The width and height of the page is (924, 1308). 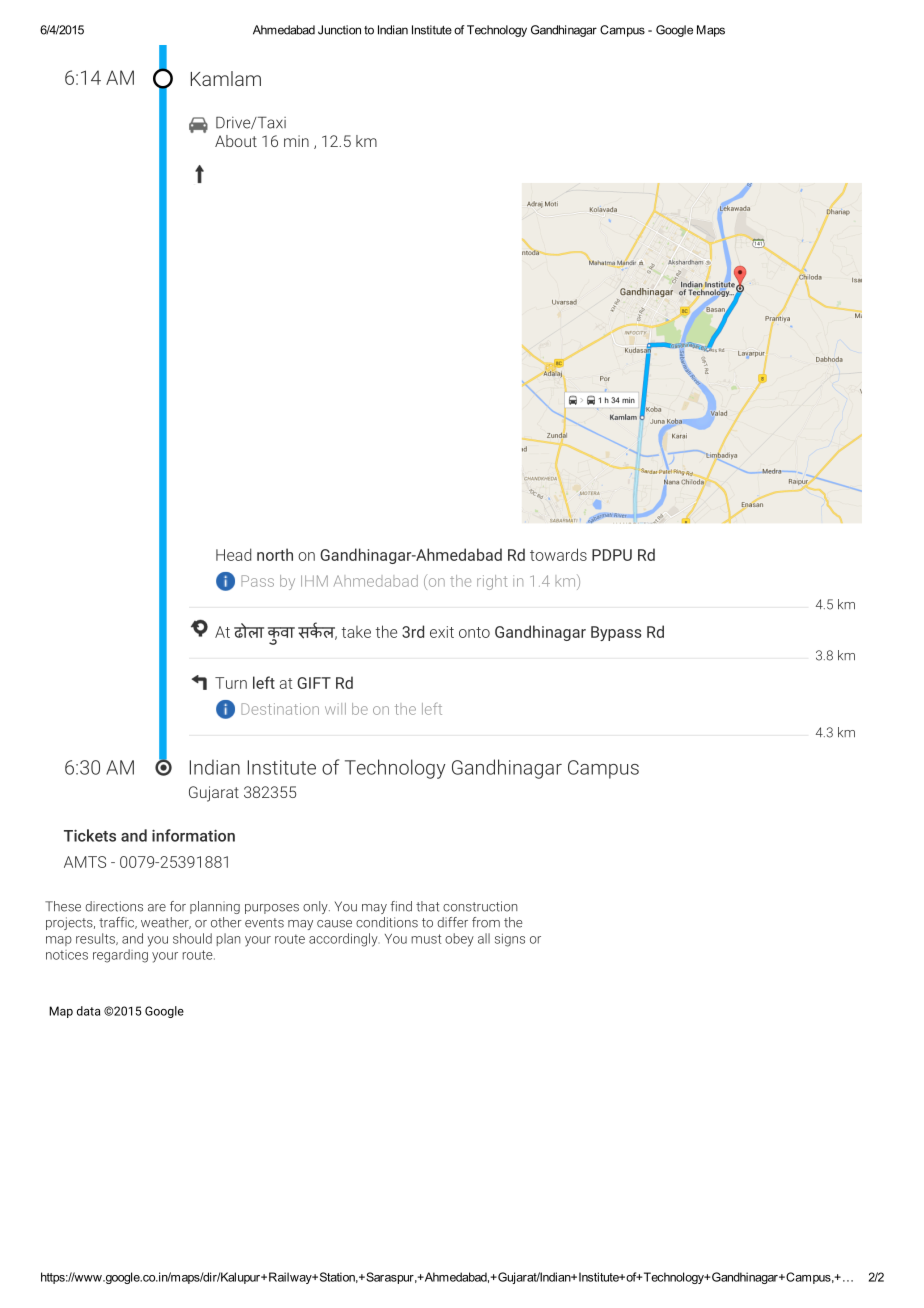 I want to click on right, so click(x=492, y=582).
